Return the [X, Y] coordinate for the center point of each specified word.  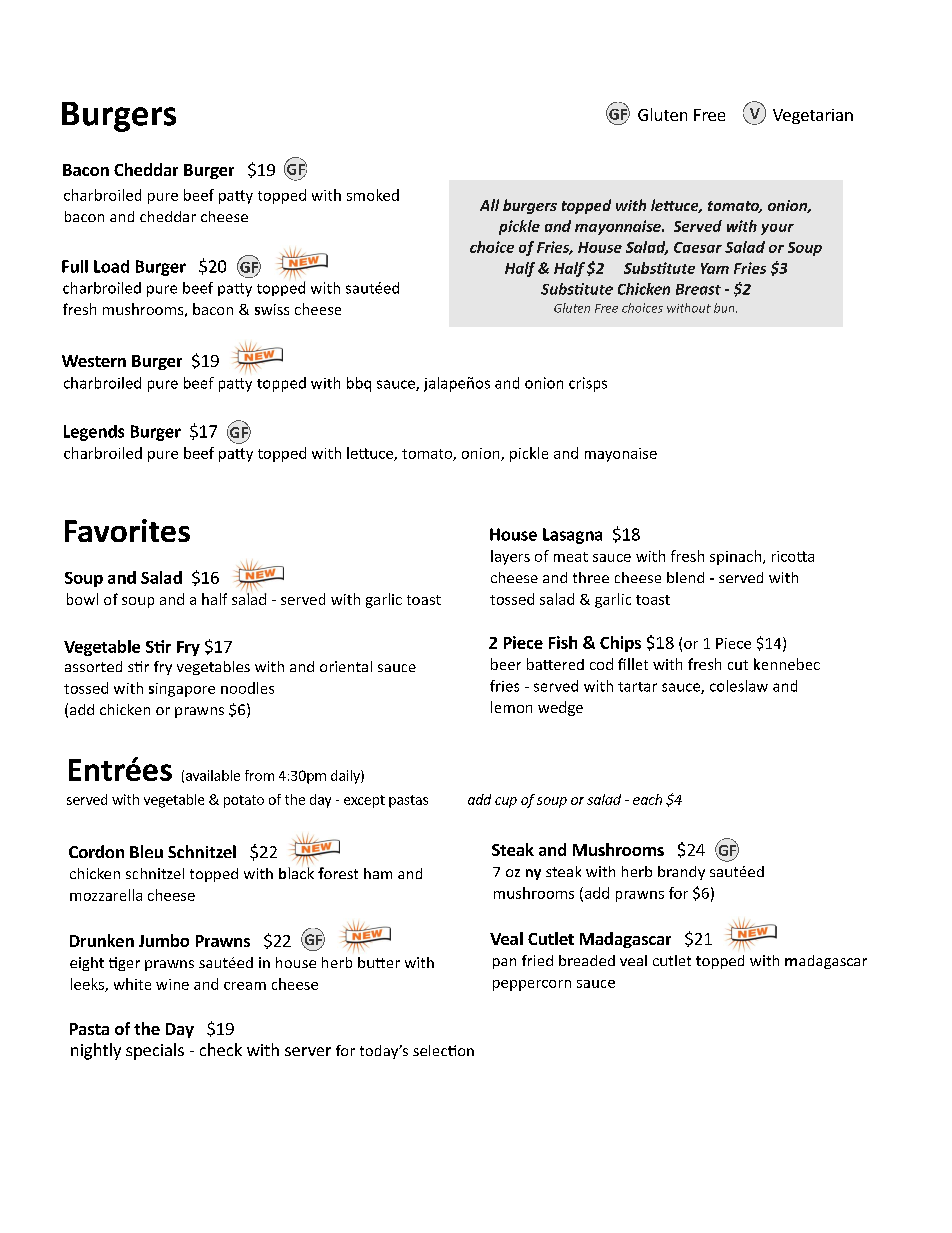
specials [155, 1051]
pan [504, 963]
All [489, 205]
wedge [560, 708]
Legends [94, 433]
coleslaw [739, 686]
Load [111, 266]
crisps [588, 384]
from [259, 775]
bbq [359, 384]
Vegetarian [813, 116]
